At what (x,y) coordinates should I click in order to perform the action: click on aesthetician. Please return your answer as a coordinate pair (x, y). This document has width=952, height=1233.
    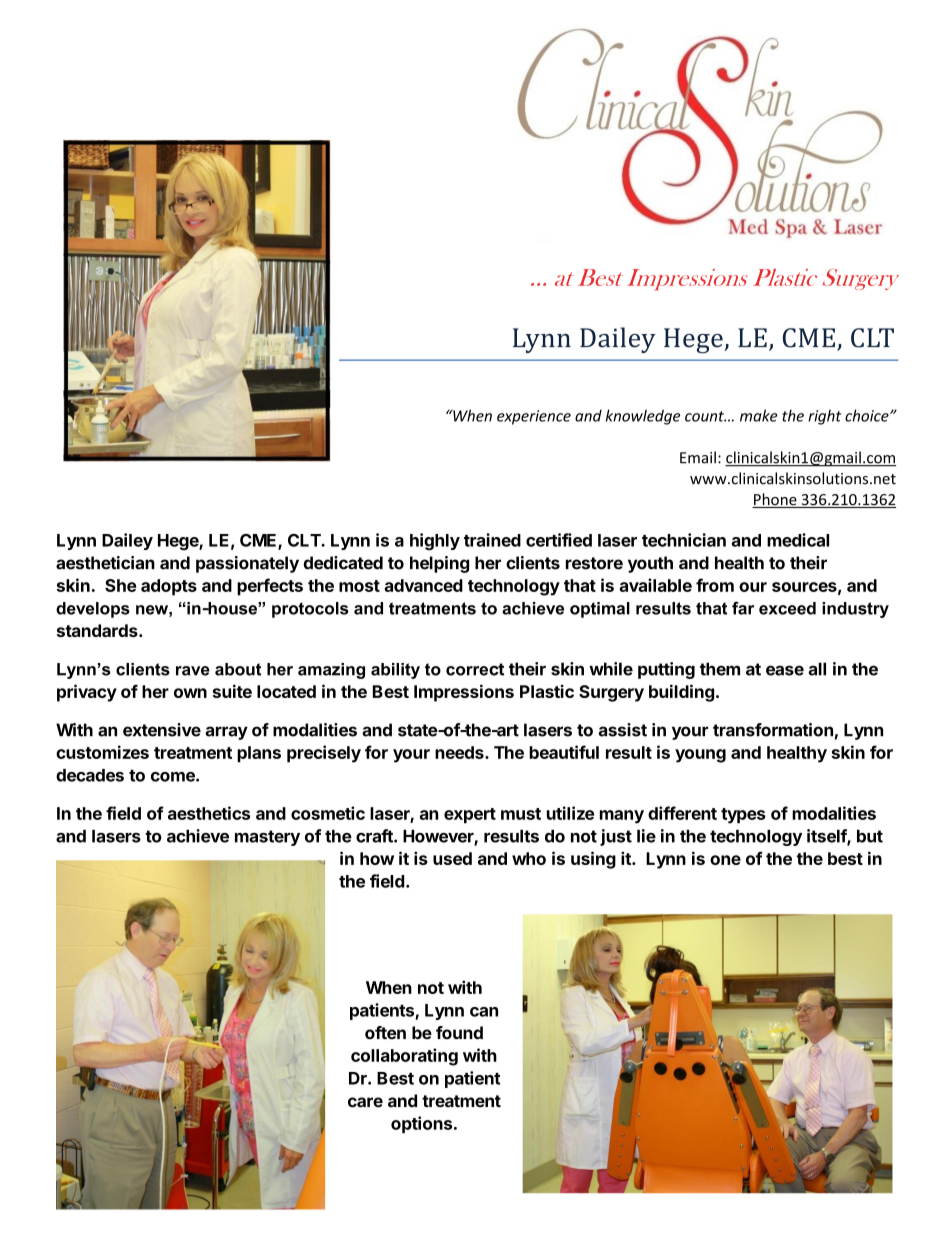
    Looking at the image, I should click on (105, 563).
